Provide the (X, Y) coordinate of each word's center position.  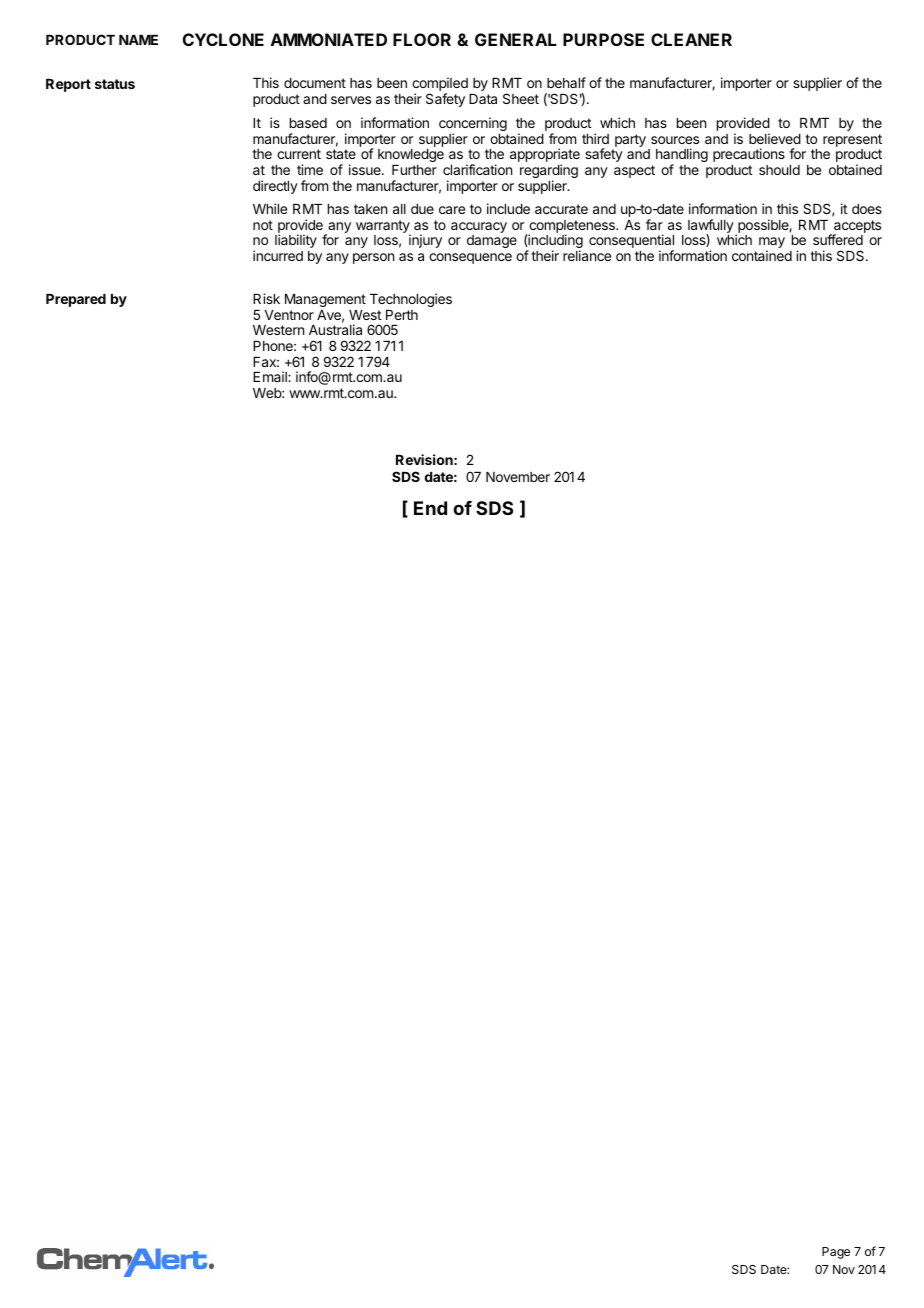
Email (271, 376)
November (518, 477)
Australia (335, 329)
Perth (402, 315)
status (115, 84)
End (430, 508)
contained (762, 255)
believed (775, 138)
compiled (440, 85)
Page (836, 1253)
